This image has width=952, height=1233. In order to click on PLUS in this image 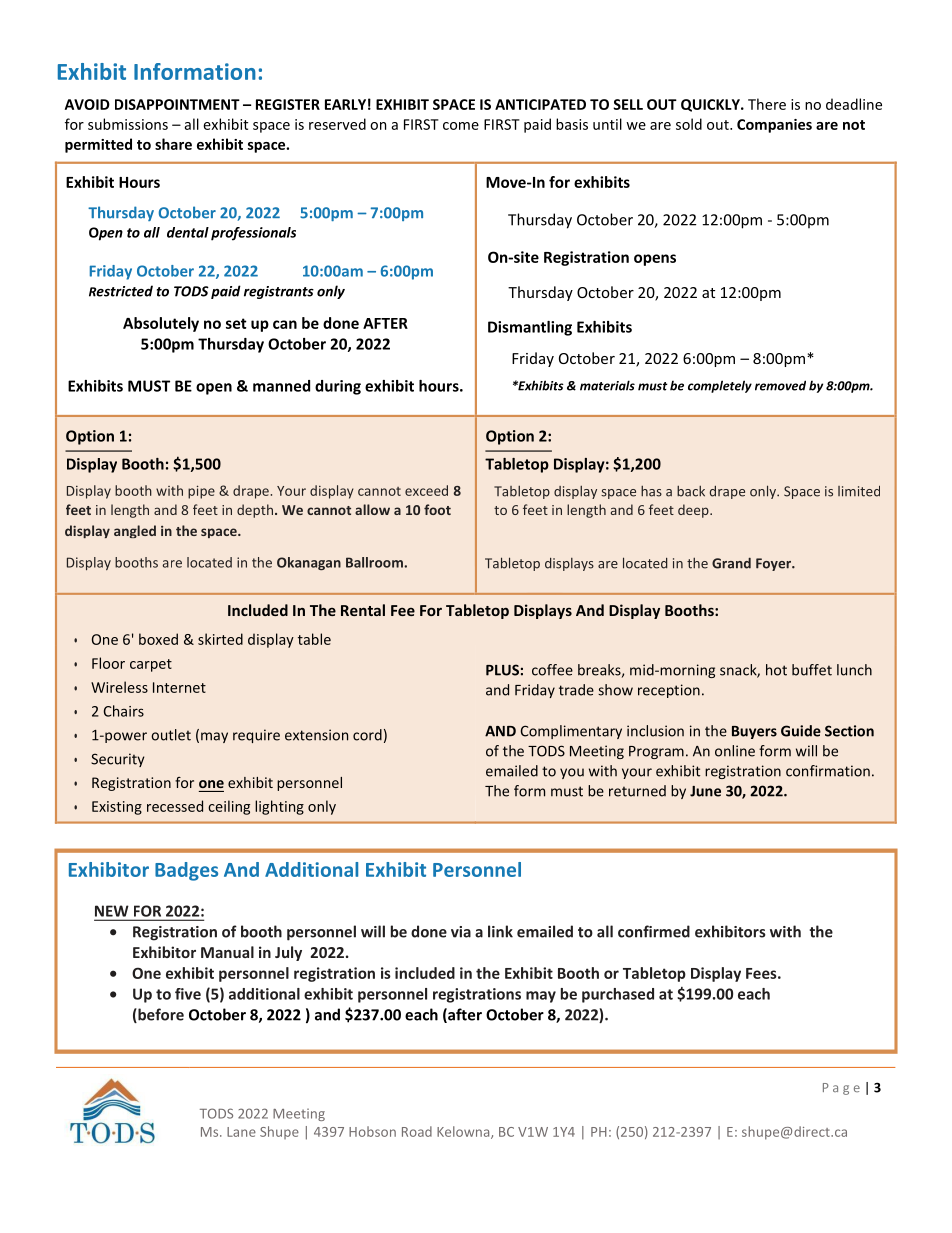, I will do `click(502, 670)`.
